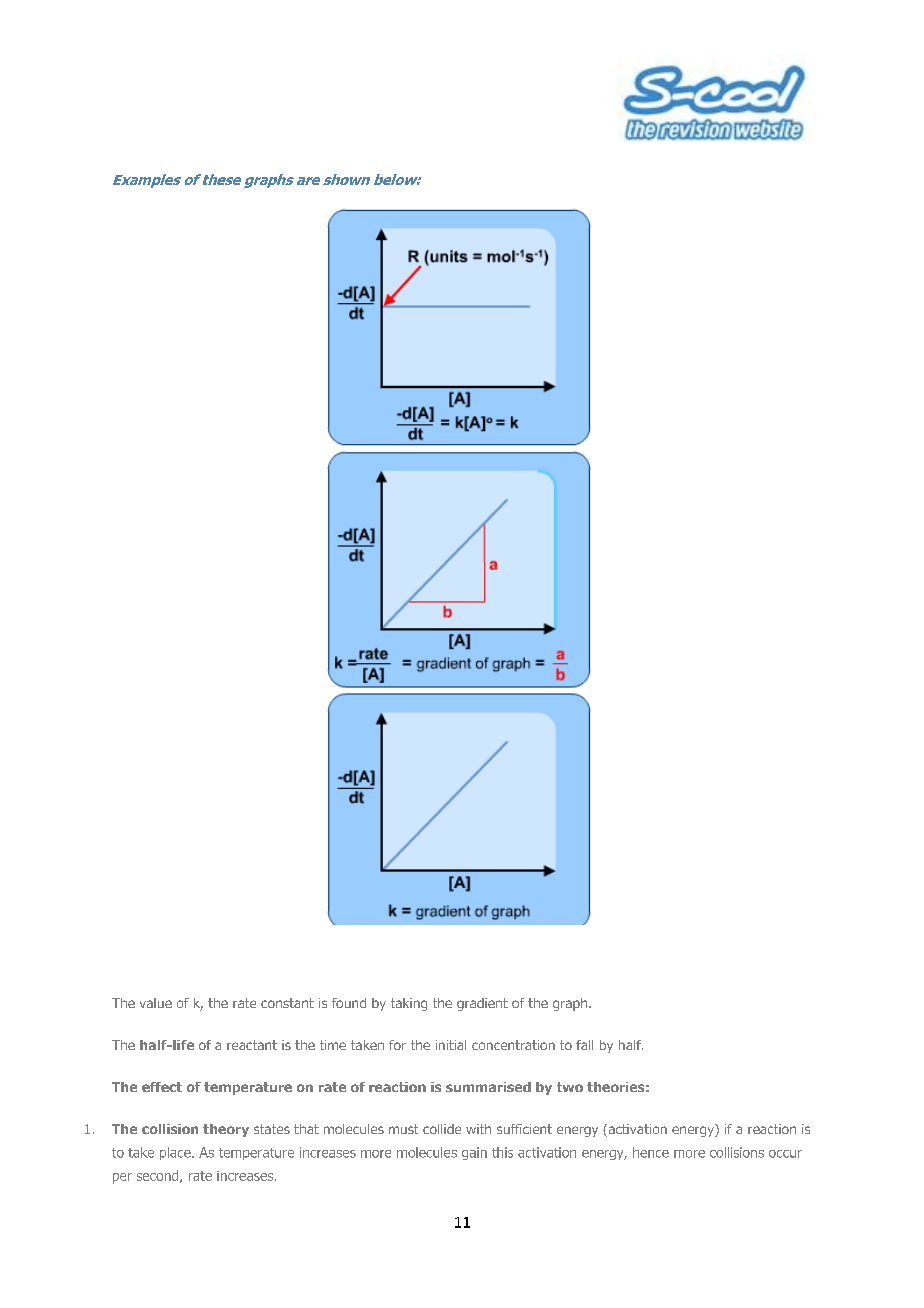  What do you see at coordinates (272, 1129) in the image?
I see `states` at bounding box center [272, 1129].
